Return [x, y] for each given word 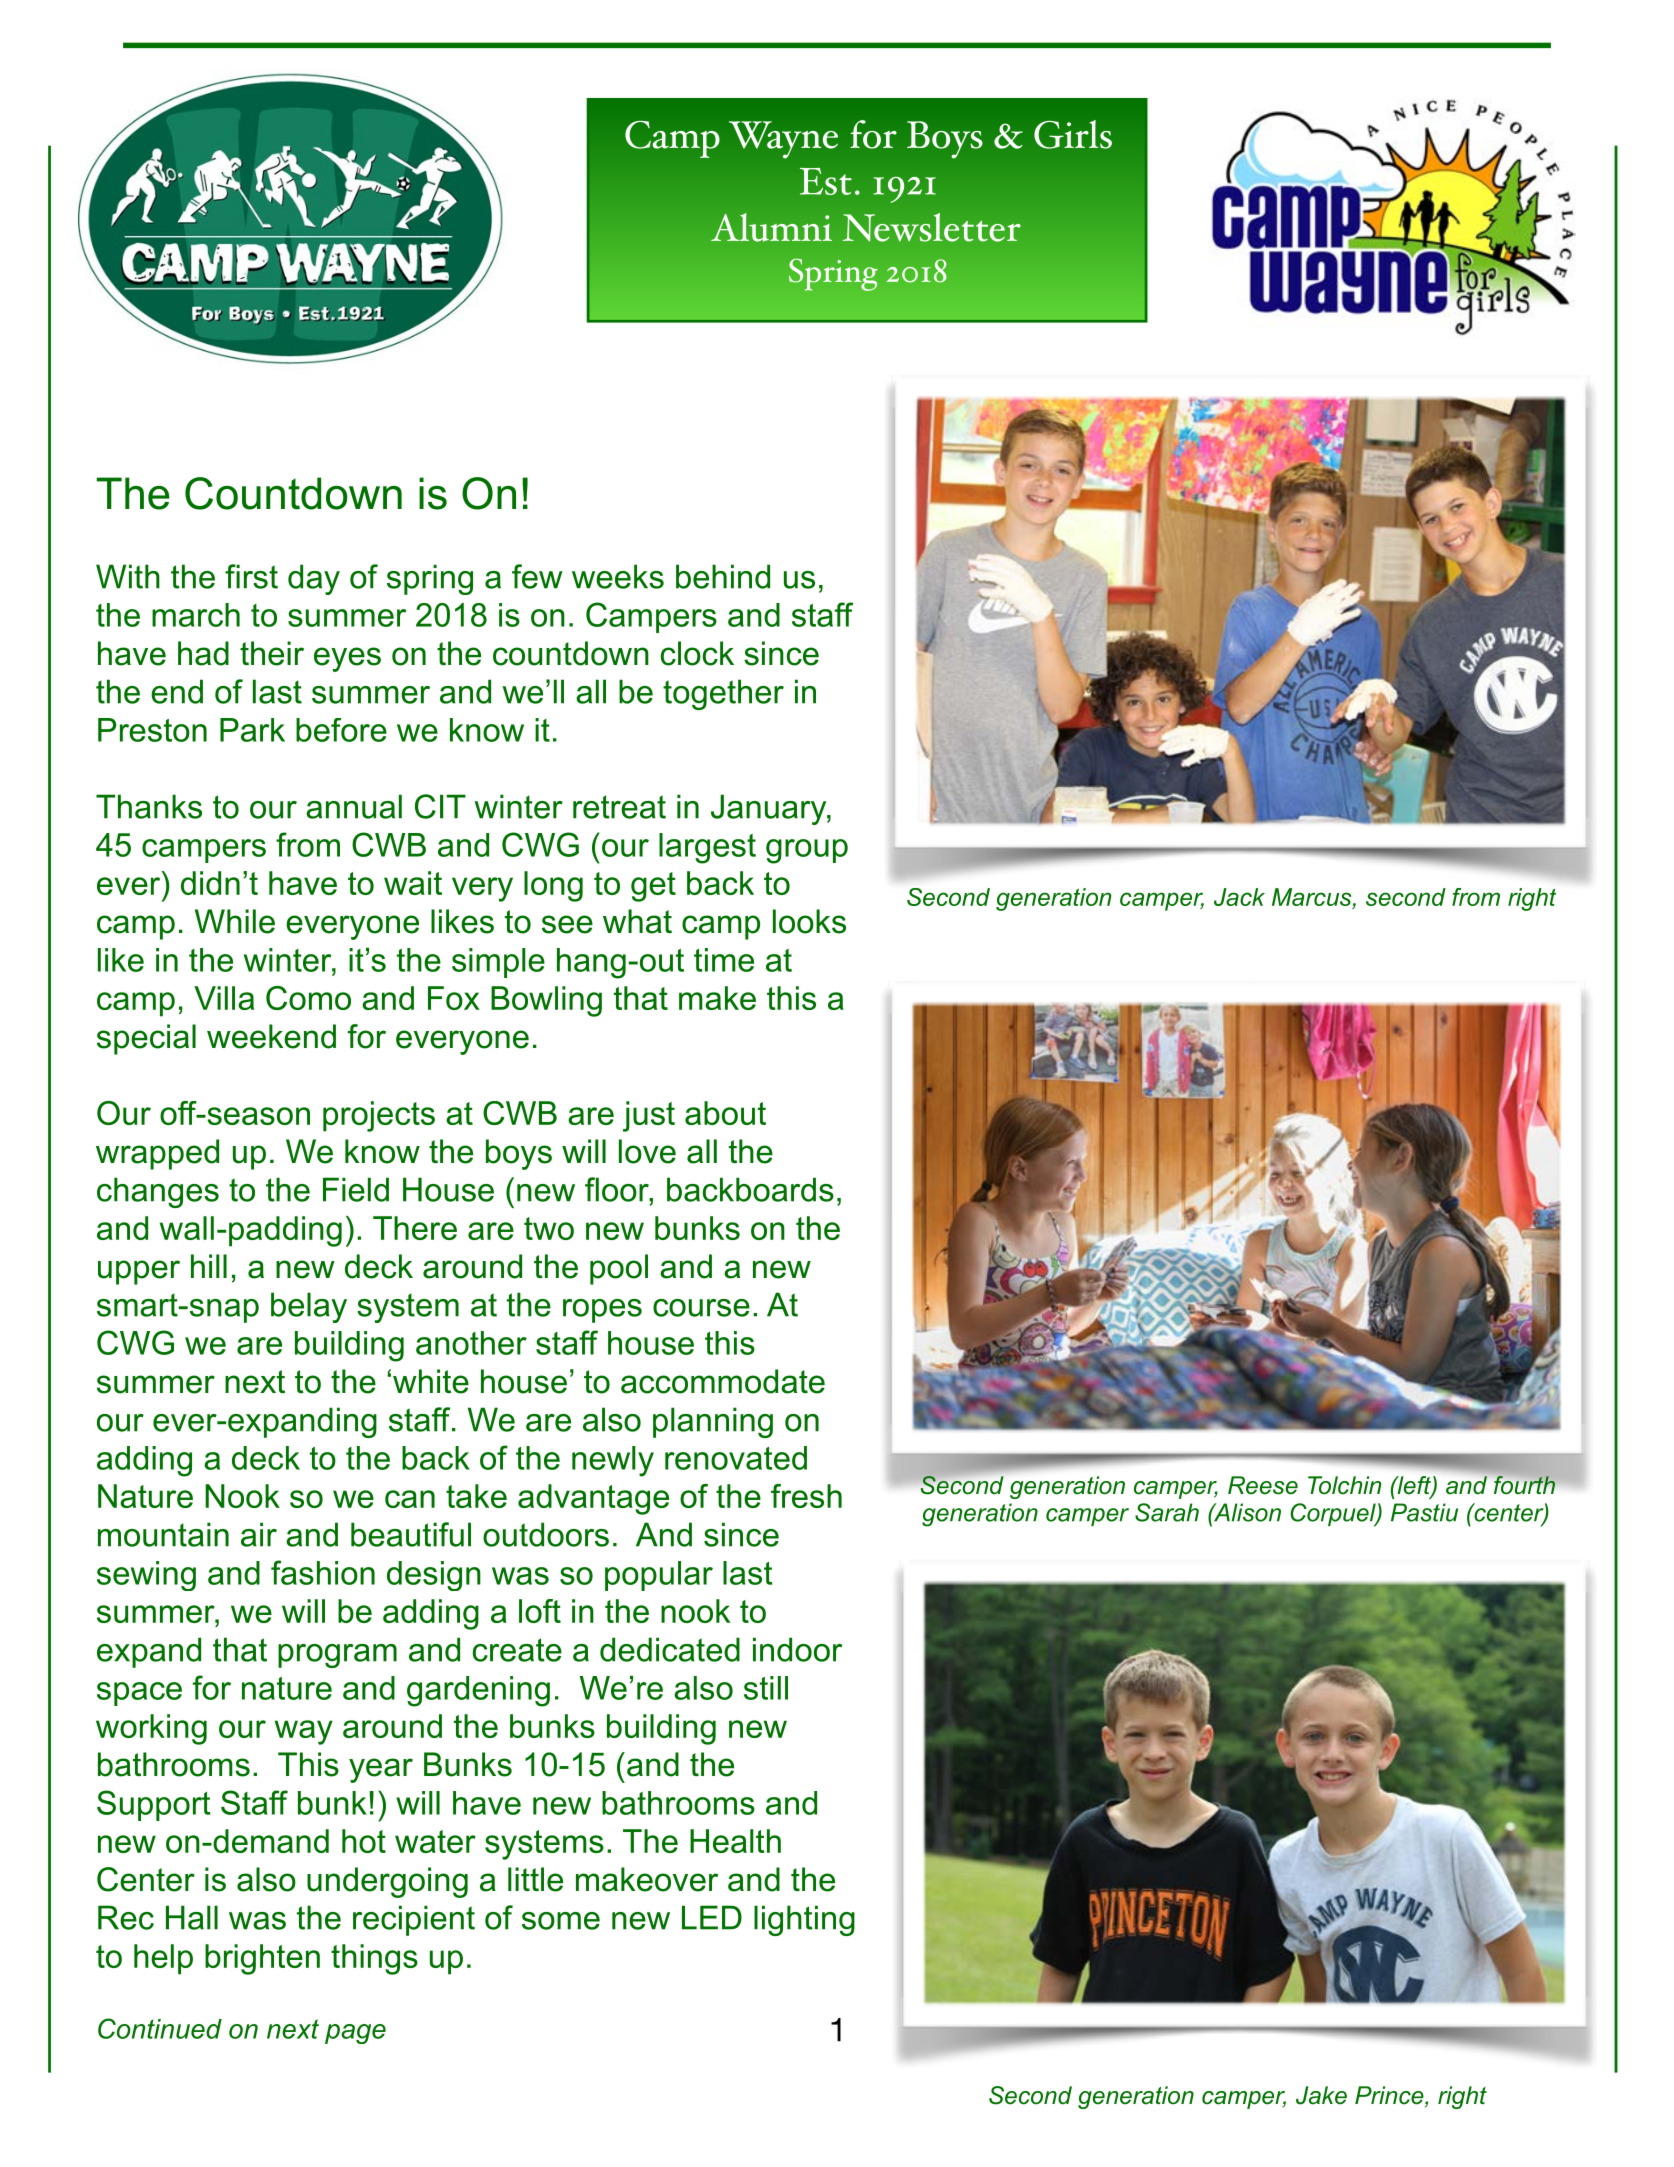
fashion [323, 1572]
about [725, 1113]
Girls [1073, 134]
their [272, 653]
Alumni [771, 227]
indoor [797, 1649]
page [355, 2034]
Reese [1263, 1485]
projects [379, 1116]
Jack [1239, 897]
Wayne [783, 140]
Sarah [1167, 1512]
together [723, 694]
